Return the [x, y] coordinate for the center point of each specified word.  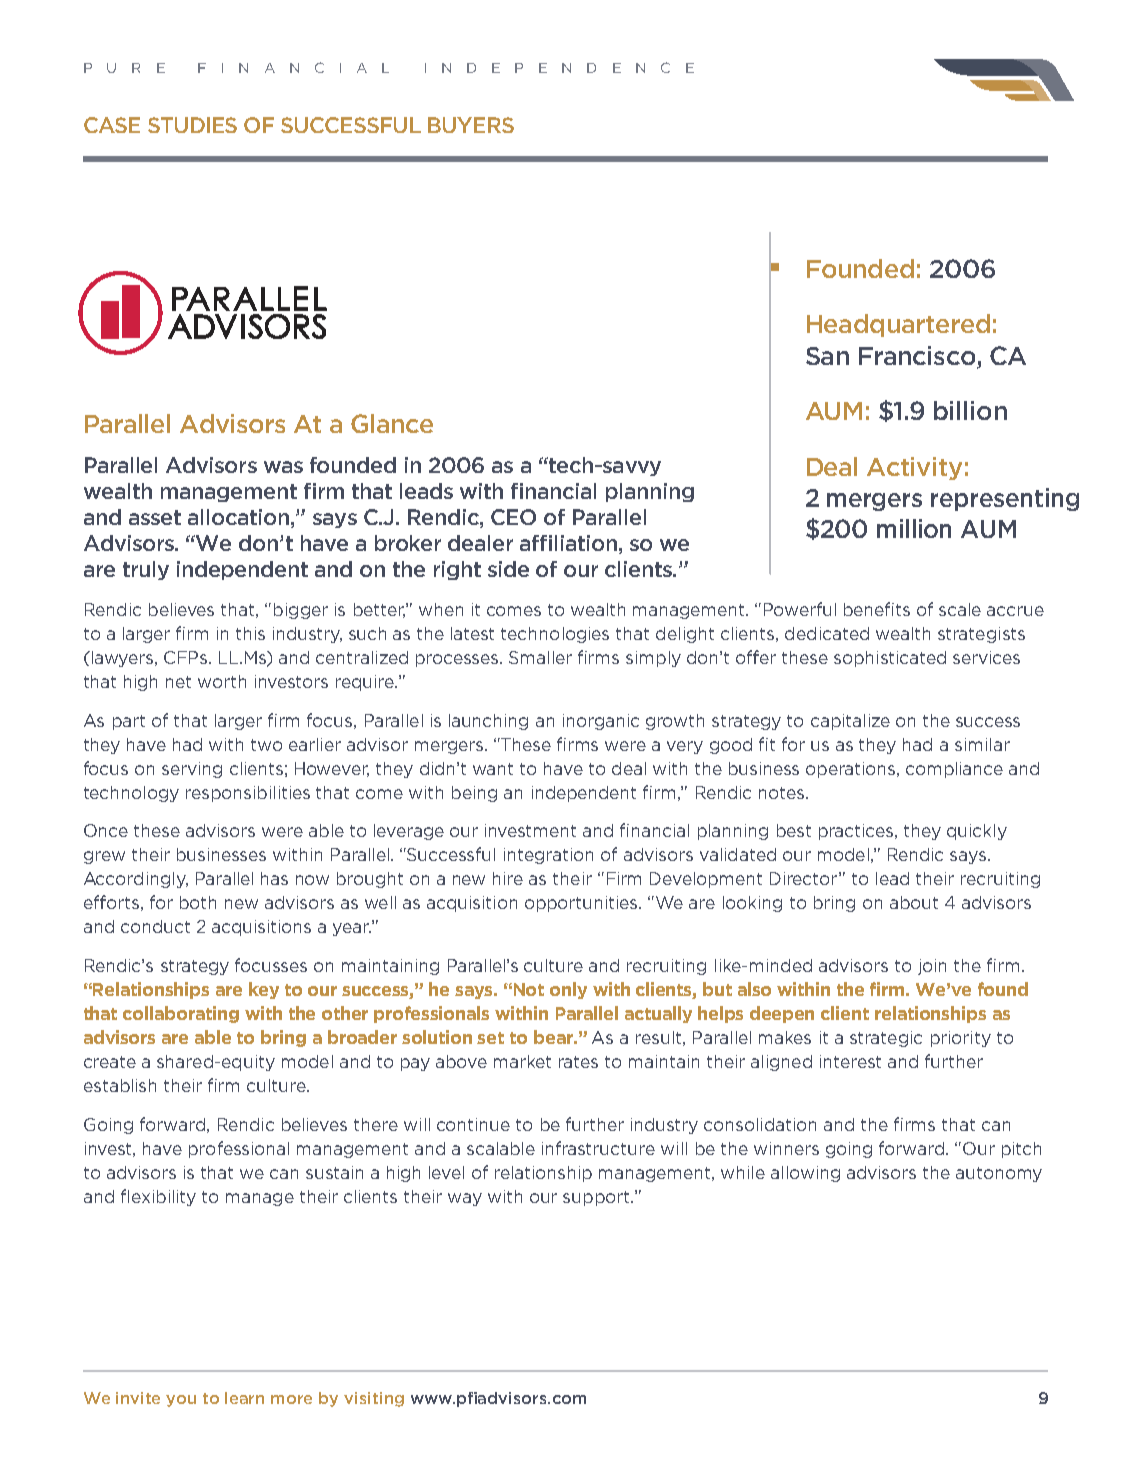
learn [244, 1398]
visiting [374, 1399]
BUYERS [471, 125]
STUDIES [192, 125]
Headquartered [898, 325]
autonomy [999, 1174]
